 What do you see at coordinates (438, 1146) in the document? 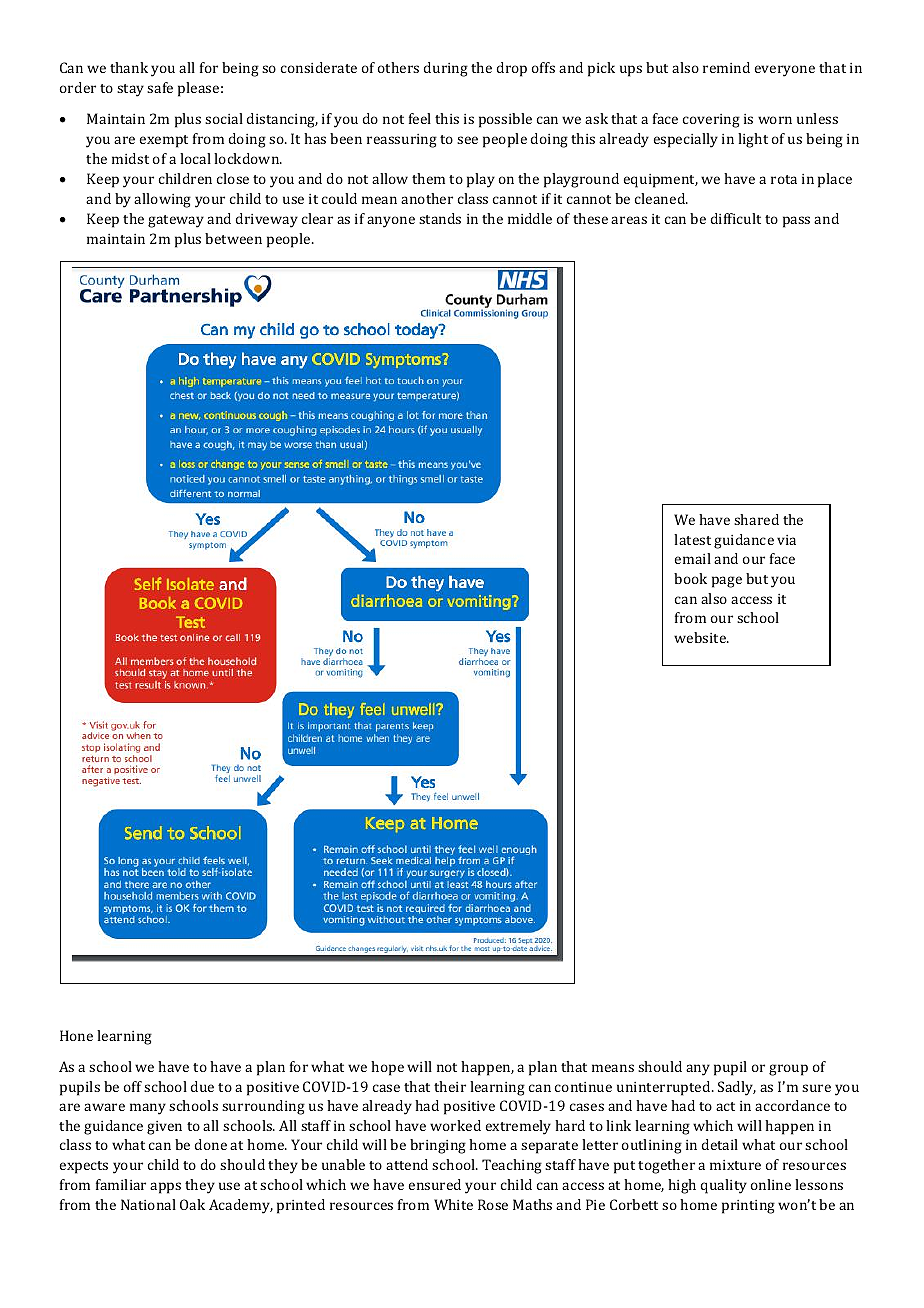
I see `bringing` at bounding box center [438, 1146].
